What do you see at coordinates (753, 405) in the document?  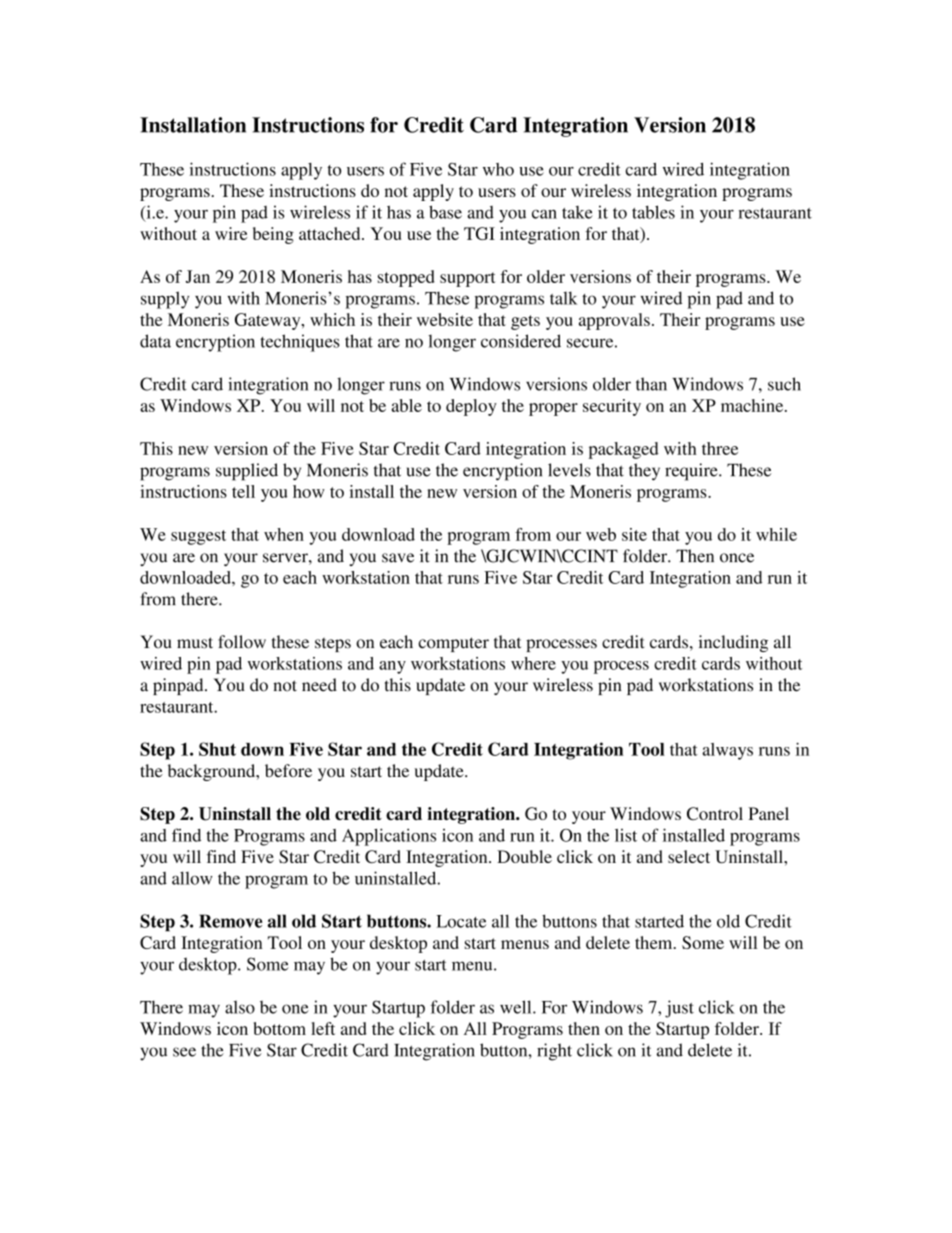 I see `machine` at bounding box center [753, 405].
